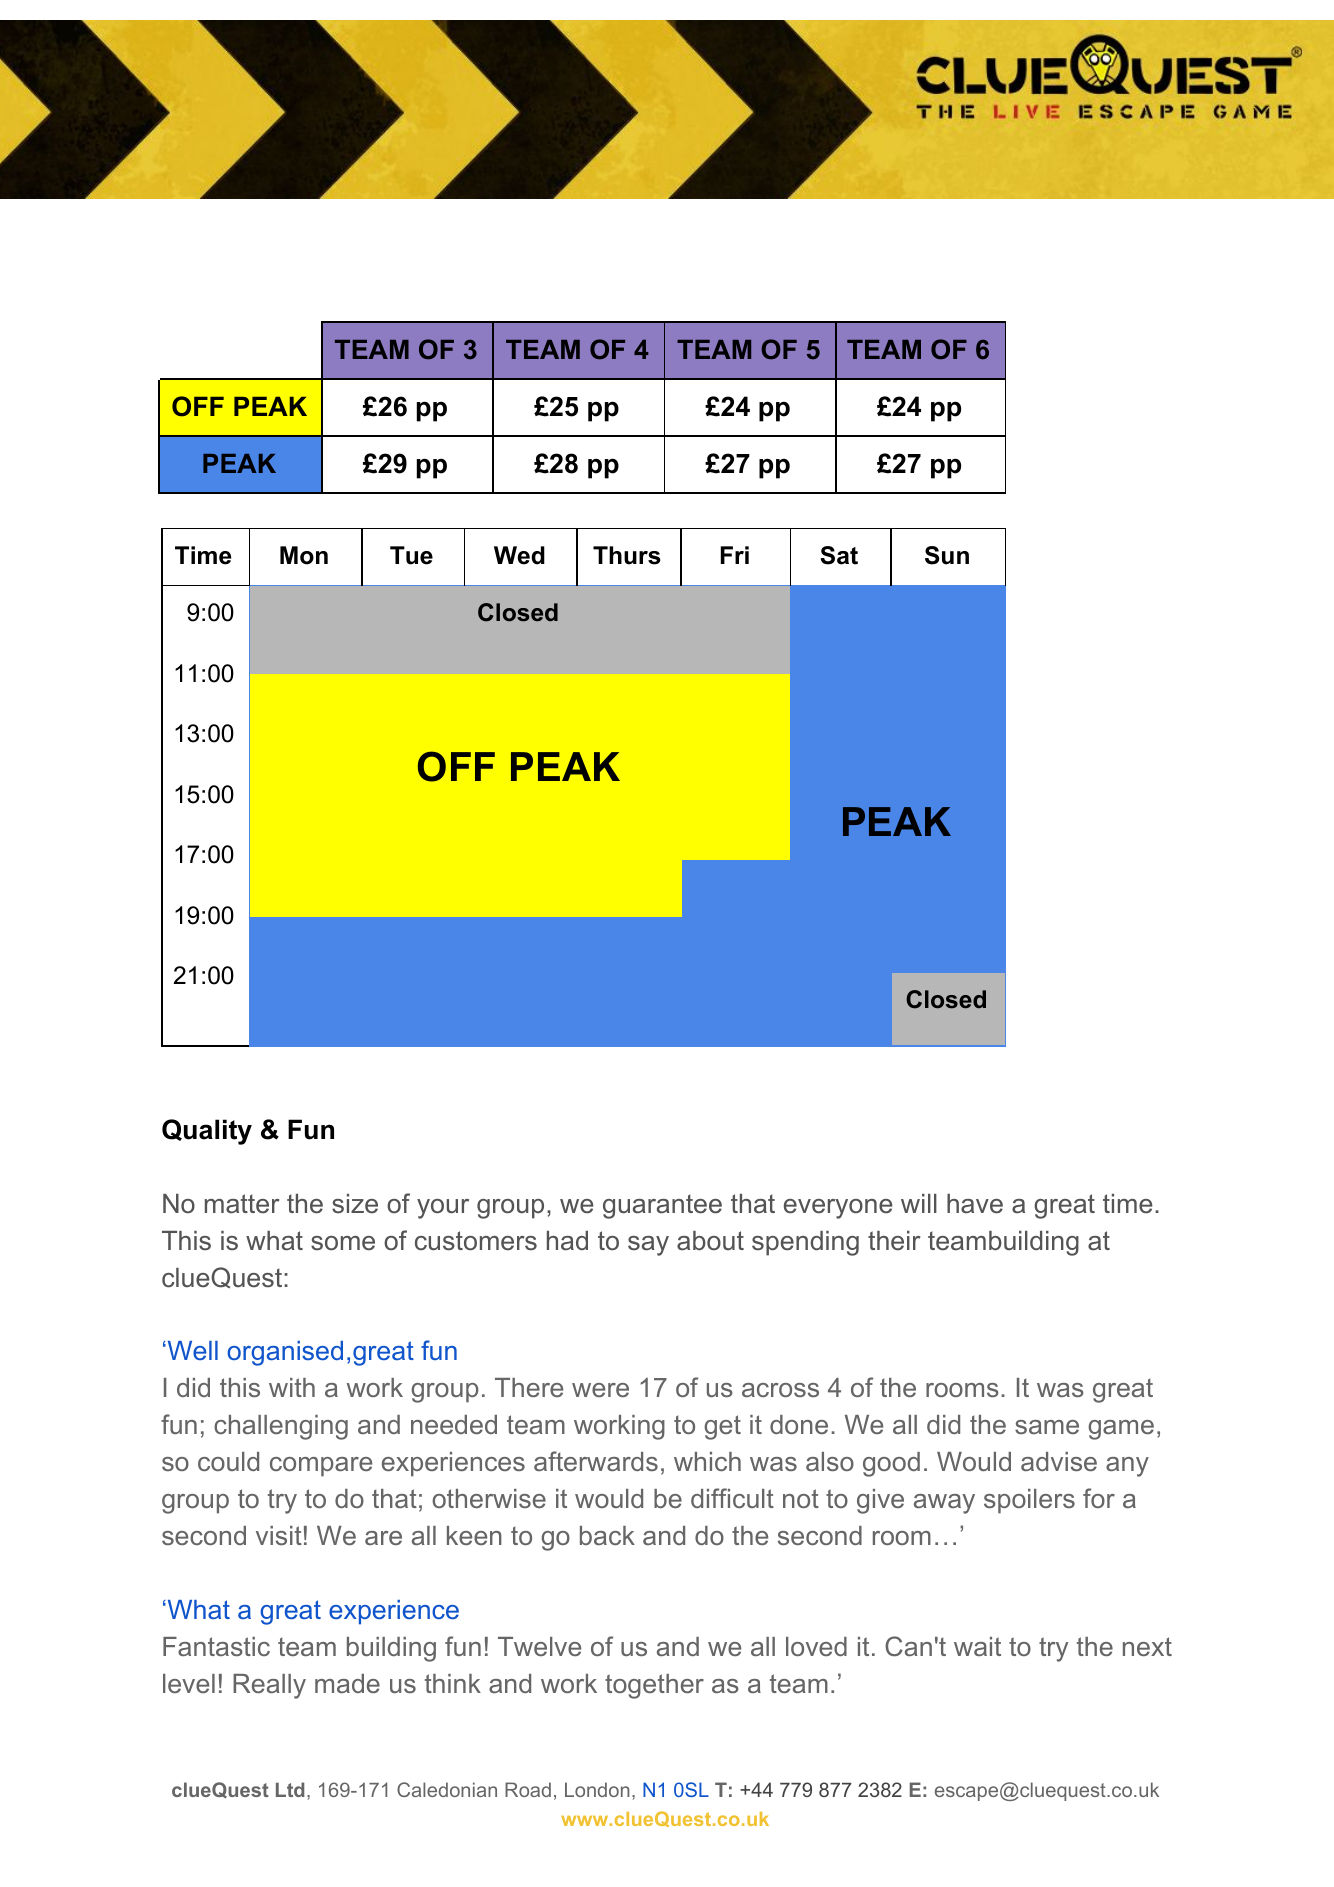 The image size is (1334, 1887). What do you see at coordinates (975, 1204) in the document?
I see `have` at bounding box center [975, 1204].
